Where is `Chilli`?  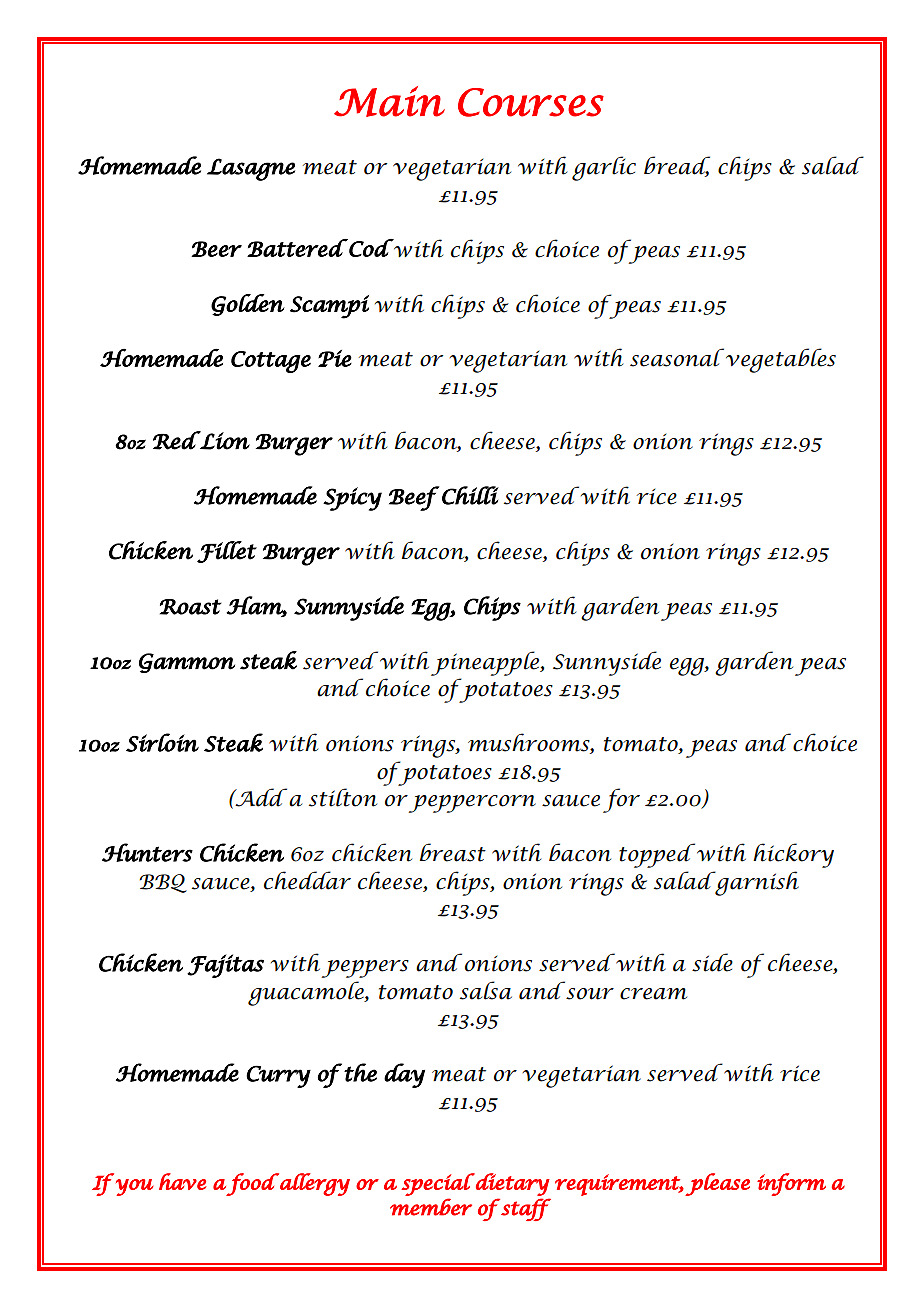 Chilli is located at coordinates (470, 495).
